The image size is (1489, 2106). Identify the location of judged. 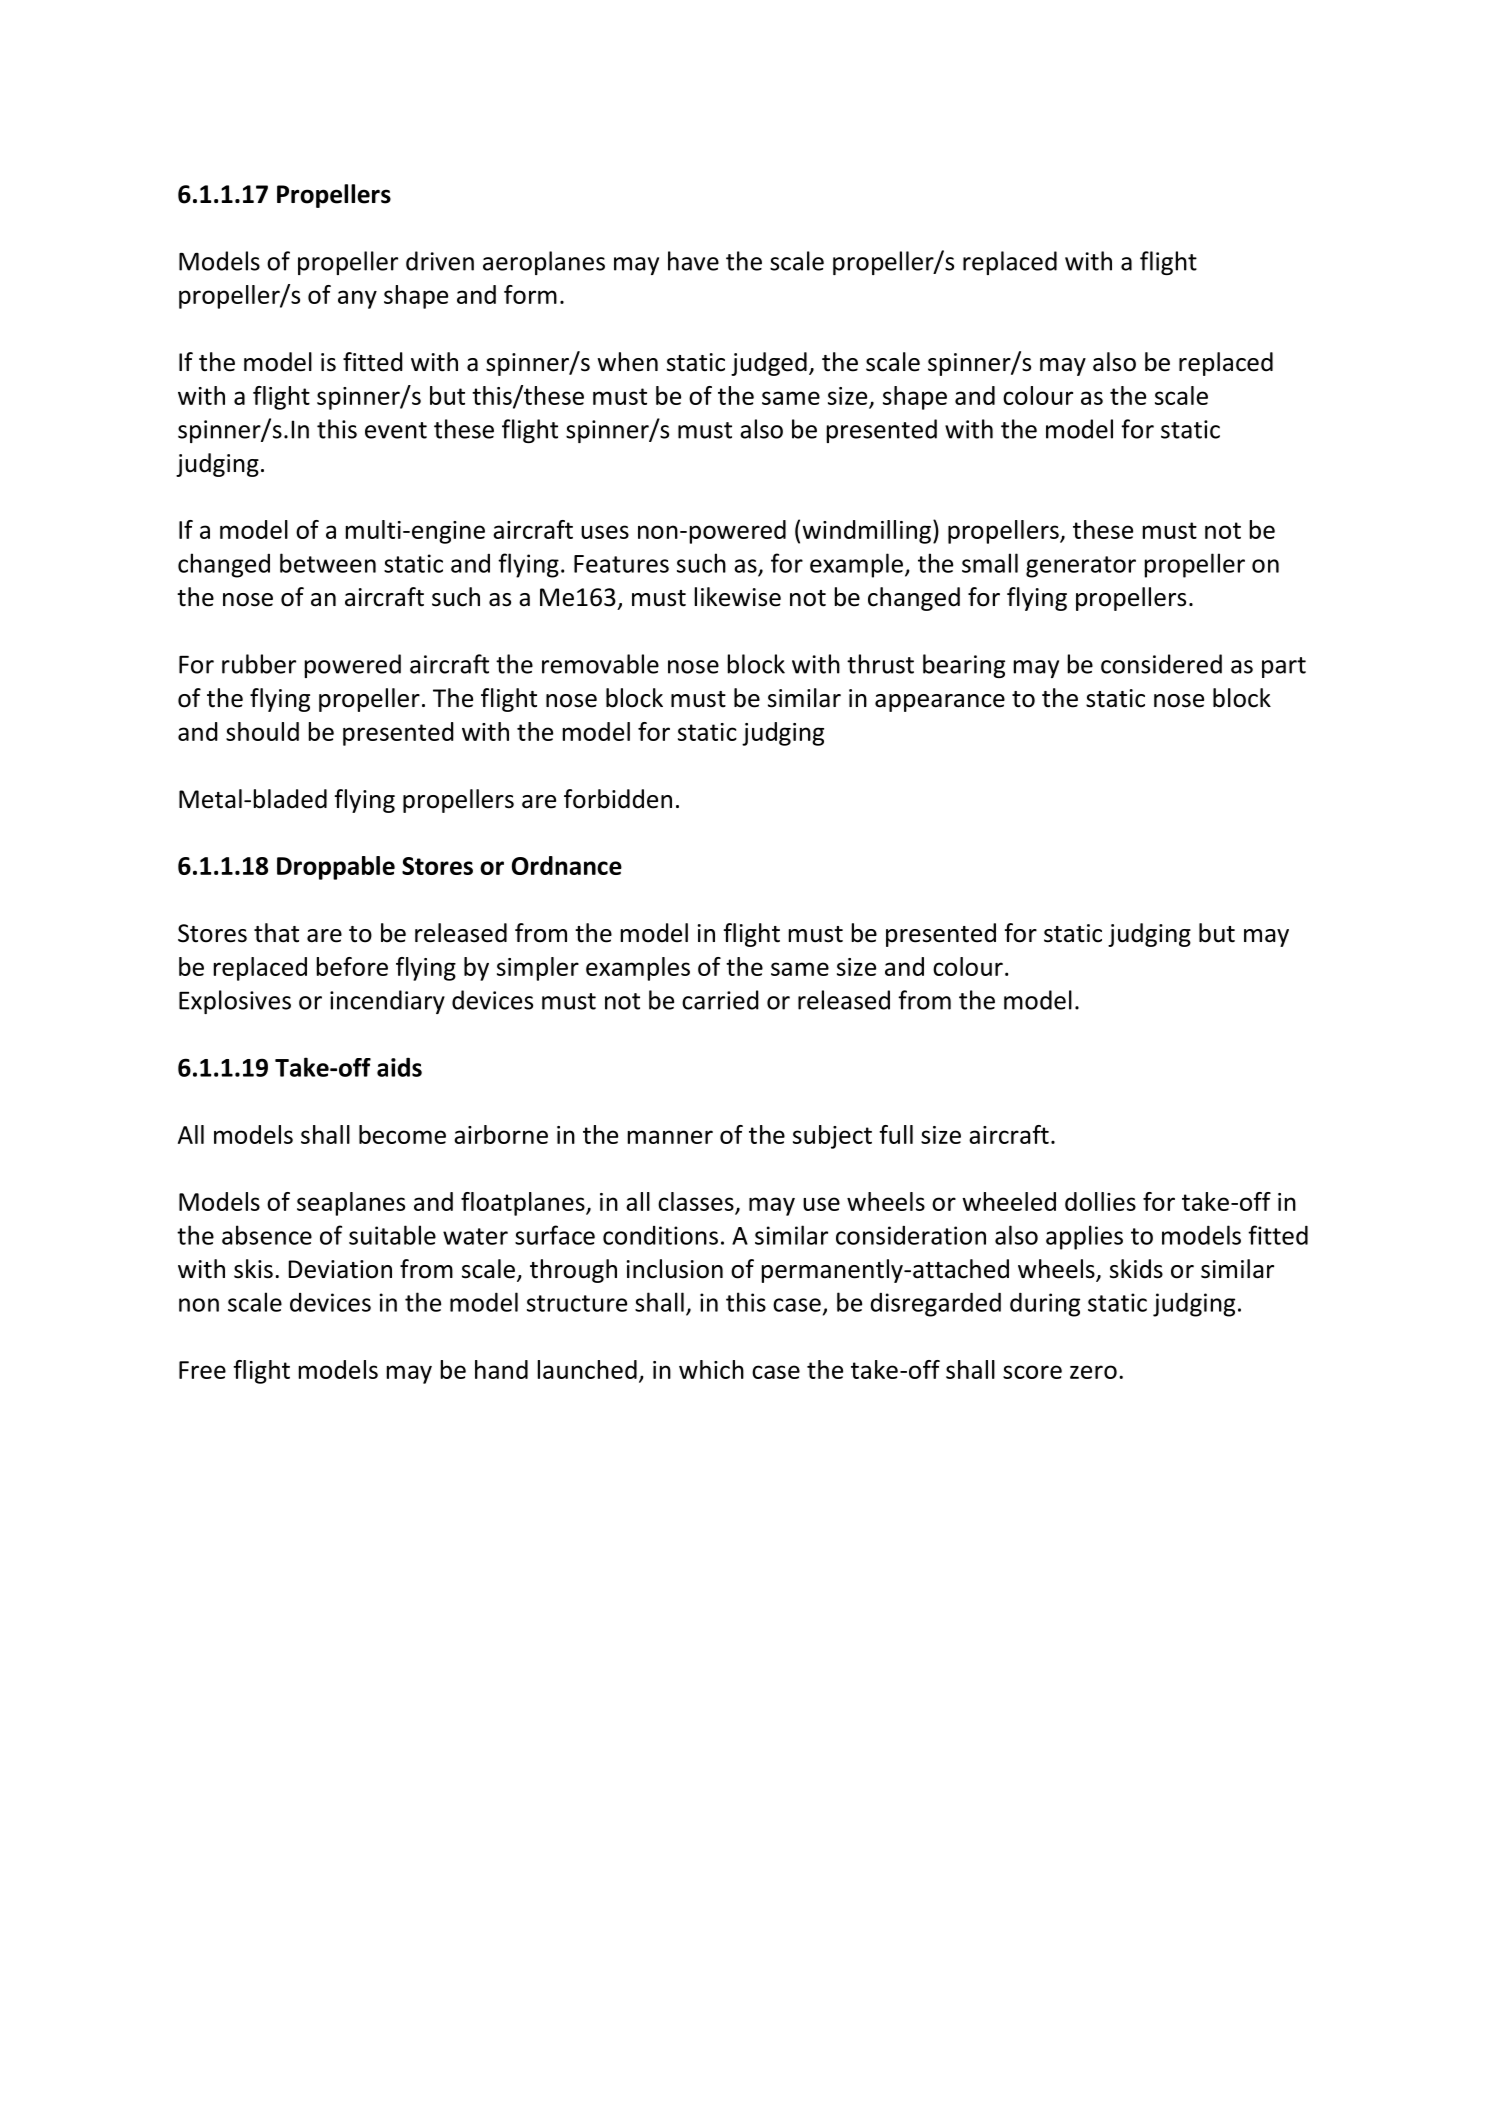
(769, 364).
